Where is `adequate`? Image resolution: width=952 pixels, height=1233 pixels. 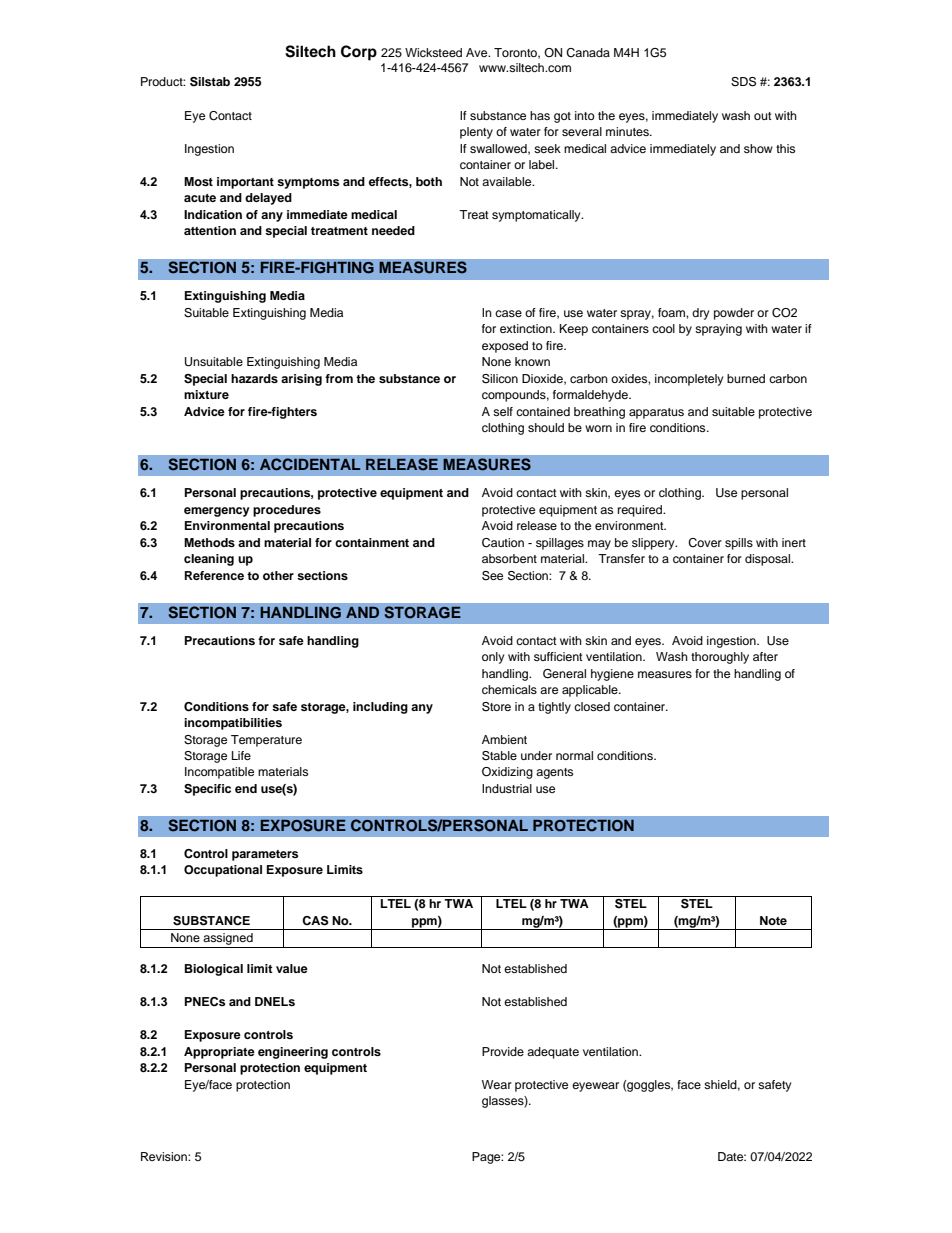
adequate is located at coordinates (553, 1053).
